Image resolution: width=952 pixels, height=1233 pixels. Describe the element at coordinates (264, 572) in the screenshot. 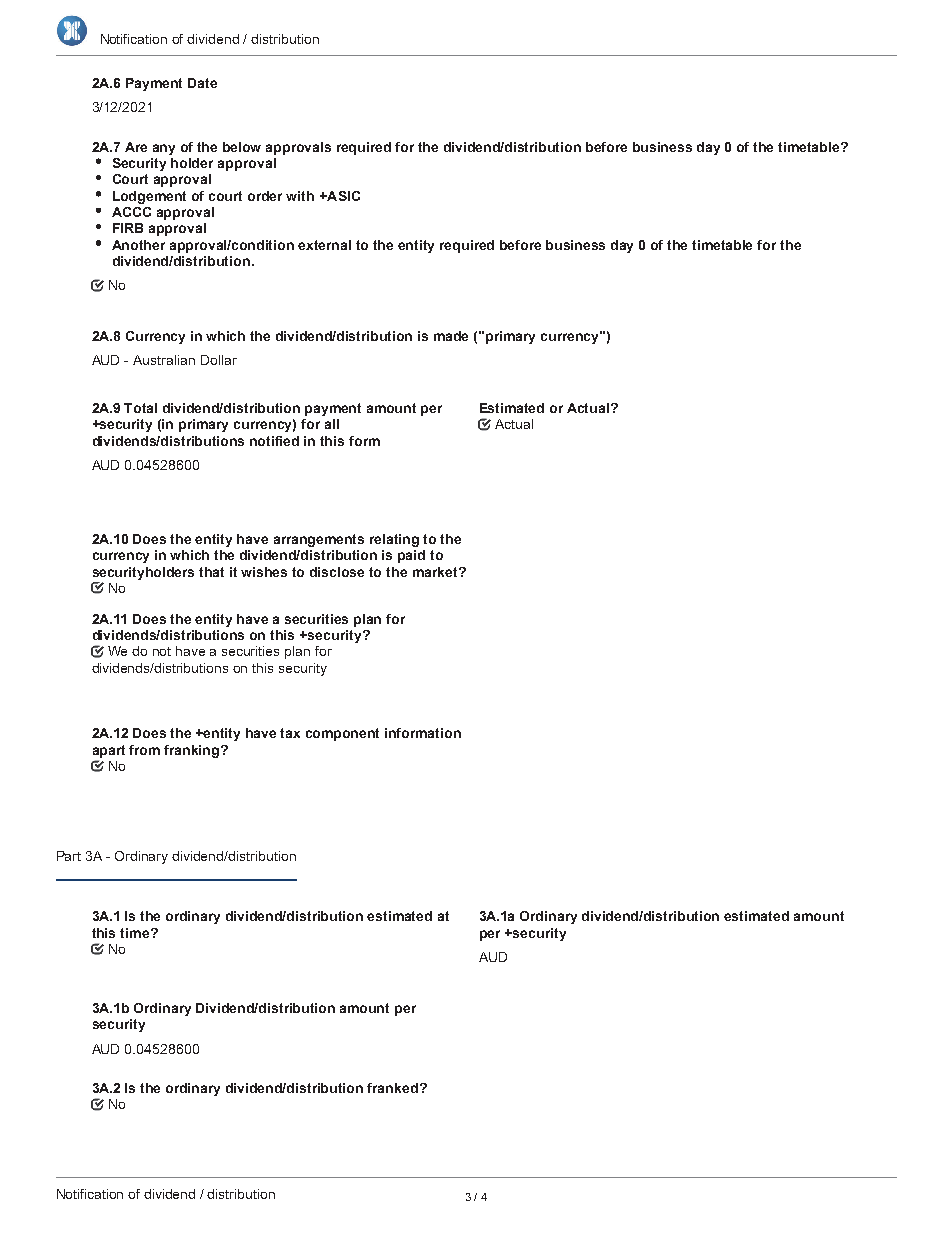

I see `wishes` at that location.
